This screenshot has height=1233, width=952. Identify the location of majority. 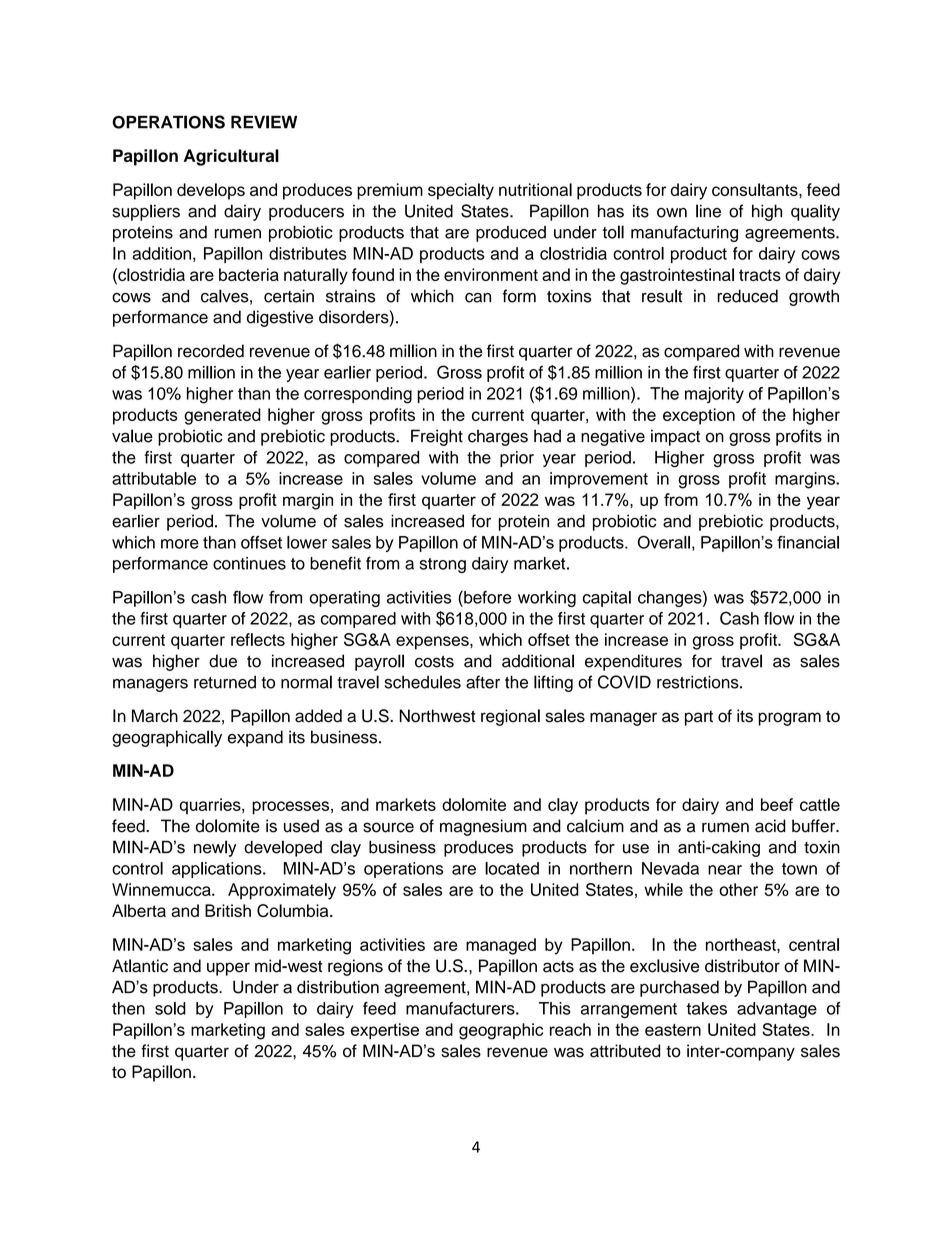
(714, 395).
